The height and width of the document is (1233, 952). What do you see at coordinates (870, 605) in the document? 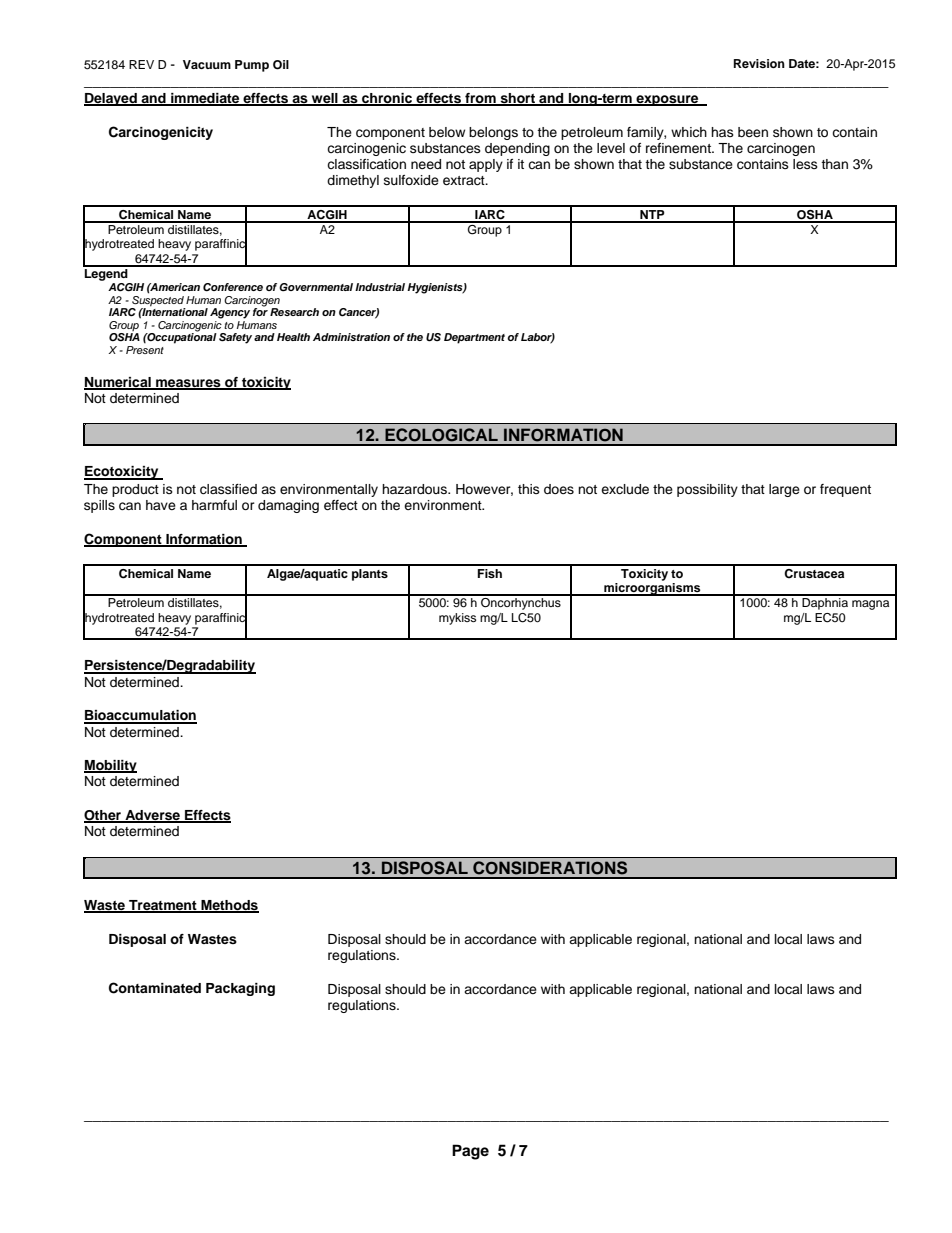
I see `magna` at bounding box center [870, 605].
